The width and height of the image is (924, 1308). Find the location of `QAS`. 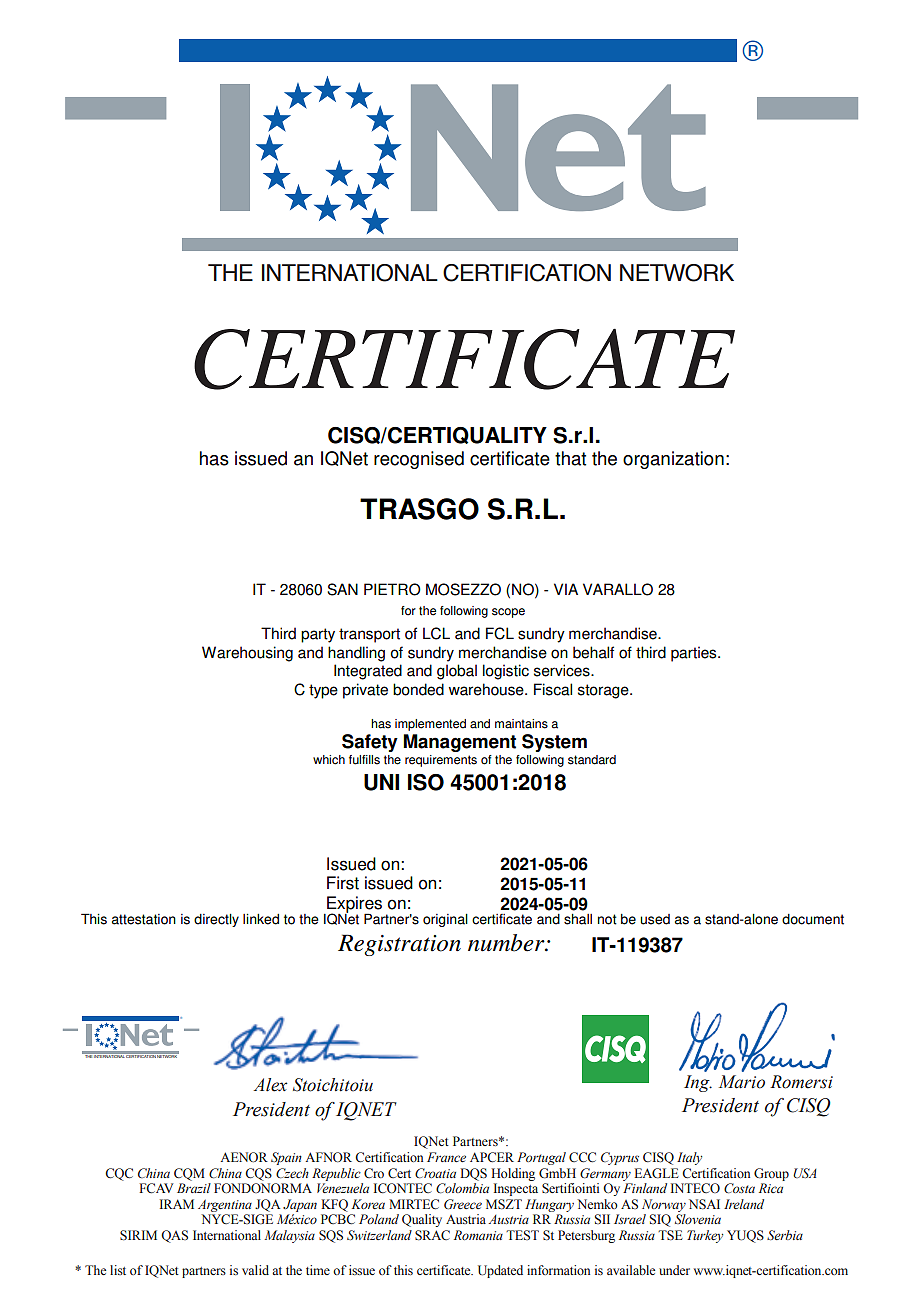

QAS is located at coordinates (174, 1236).
